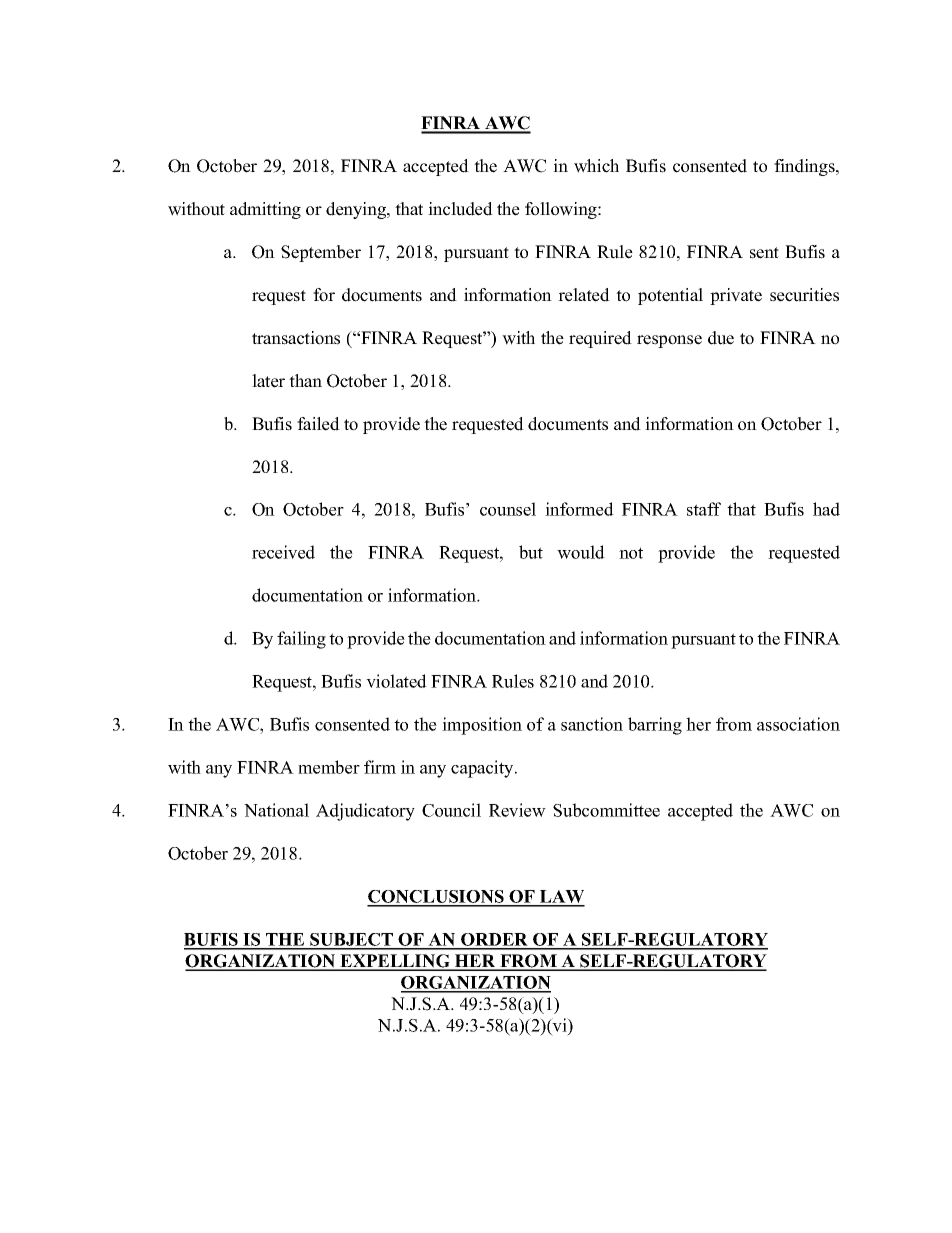  Describe the element at coordinates (704, 509) in the page. I see `staff` at that location.
